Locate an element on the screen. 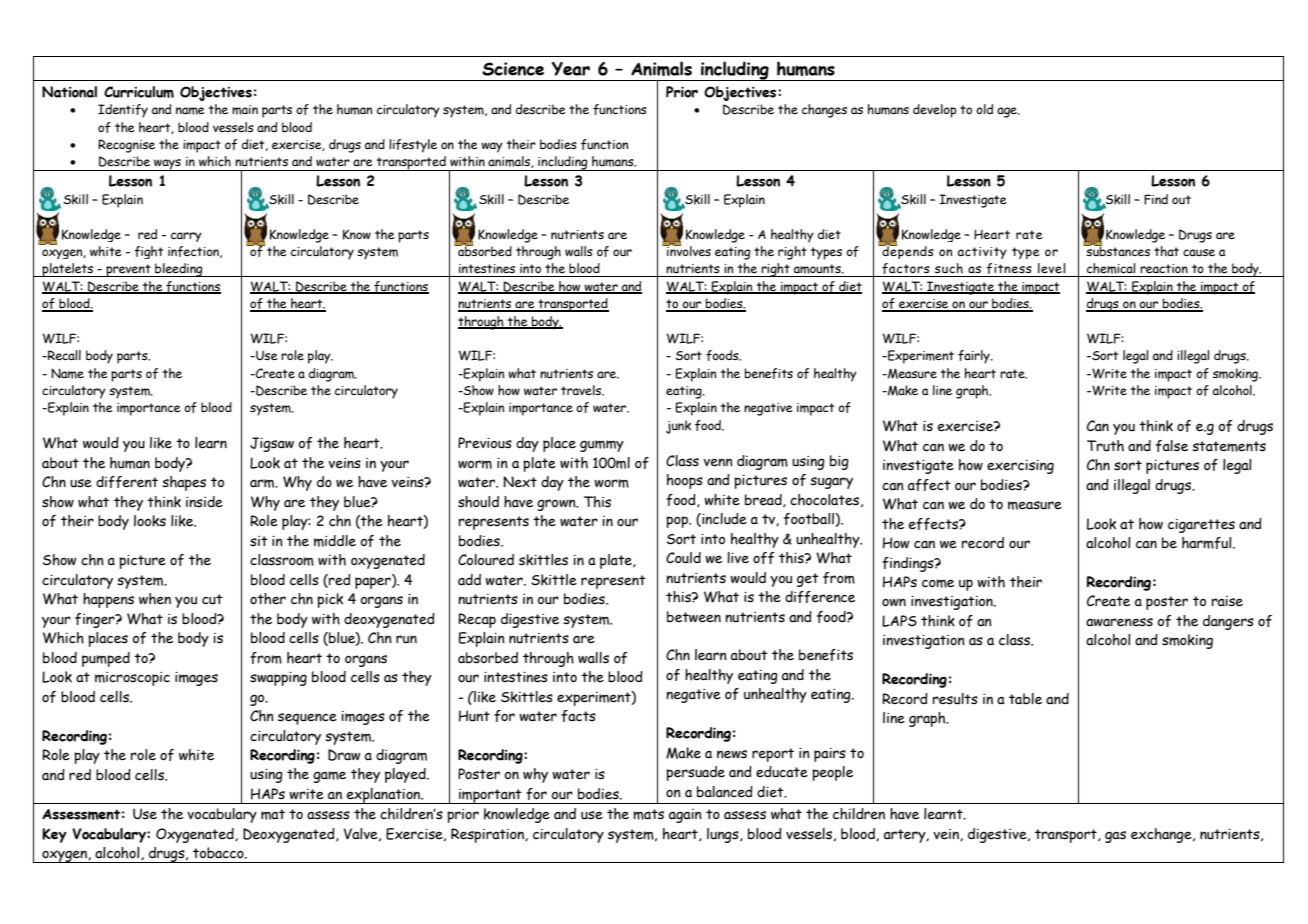 Image resolution: width=1308 pixels, height=924 pixels. old is located at coordinates (984, 109).
